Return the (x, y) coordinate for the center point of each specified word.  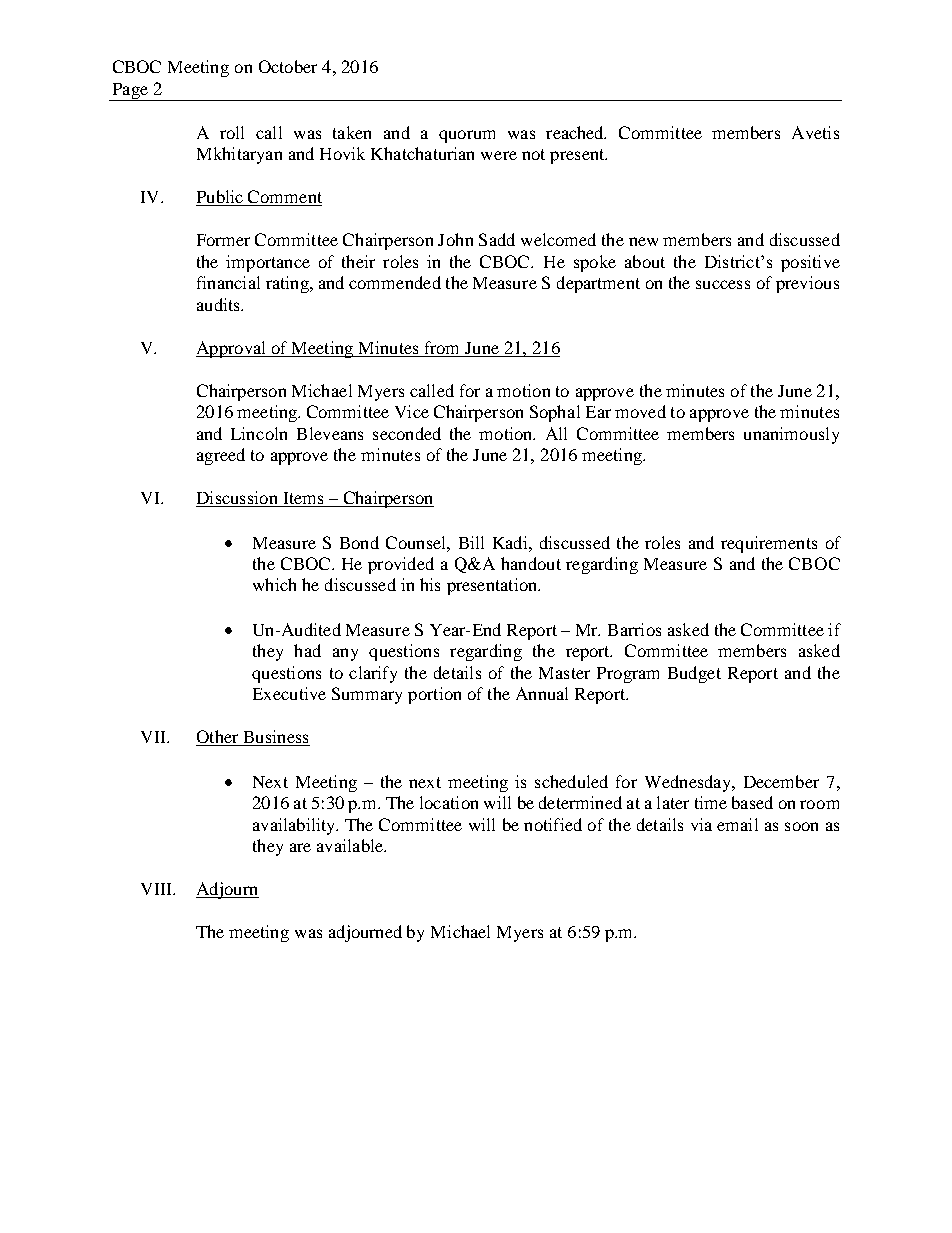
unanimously (791, 435)
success (723, 284)
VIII (157, 889)
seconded (407, 433)
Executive (289, 693)
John (455, 239)
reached (576, 132)
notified (553, 824)
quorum (467, 136)
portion (434, 695)
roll (232, 132)
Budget (694, 674)
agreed (221, 456)
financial (228, 282)
